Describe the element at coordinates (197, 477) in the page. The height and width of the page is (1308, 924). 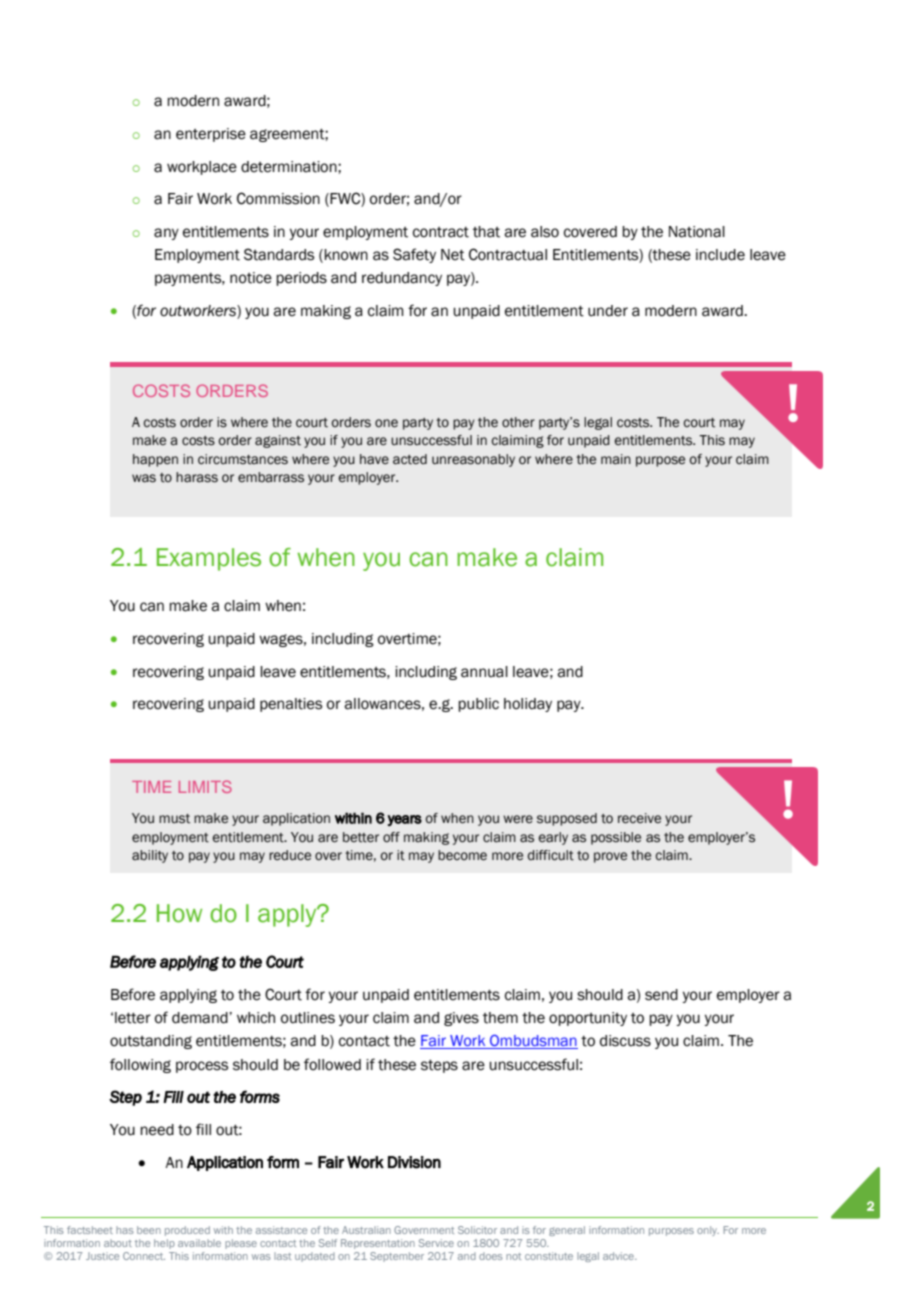
I see `harass` at that location.
